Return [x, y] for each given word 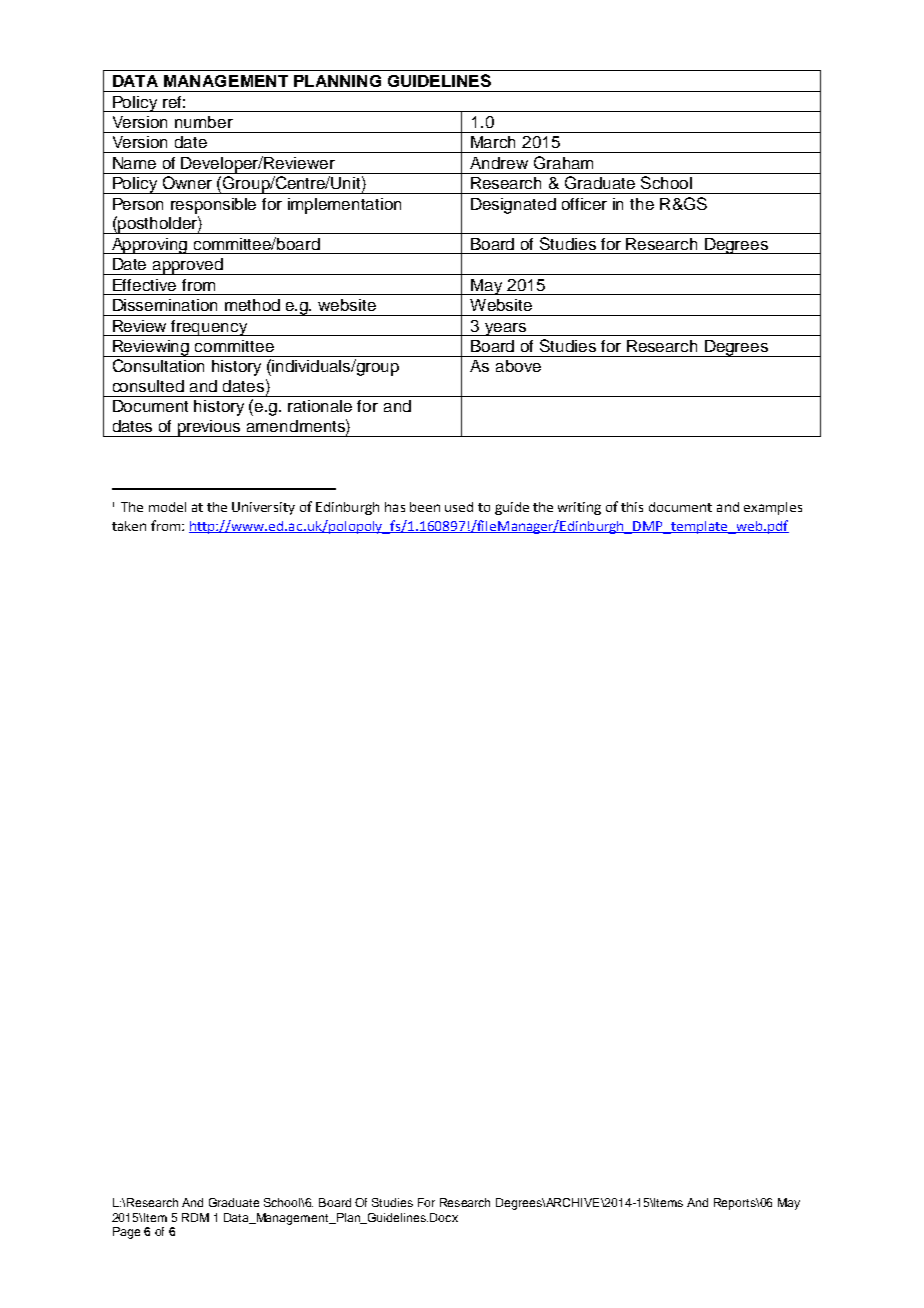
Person [138, 204]
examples [773, 508]
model [167, 507]
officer [584, 204]
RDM [195, 1217]
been [425, 507]
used [459, 507]
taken [129, 526]
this [632, 507]
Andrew [499, 163]
